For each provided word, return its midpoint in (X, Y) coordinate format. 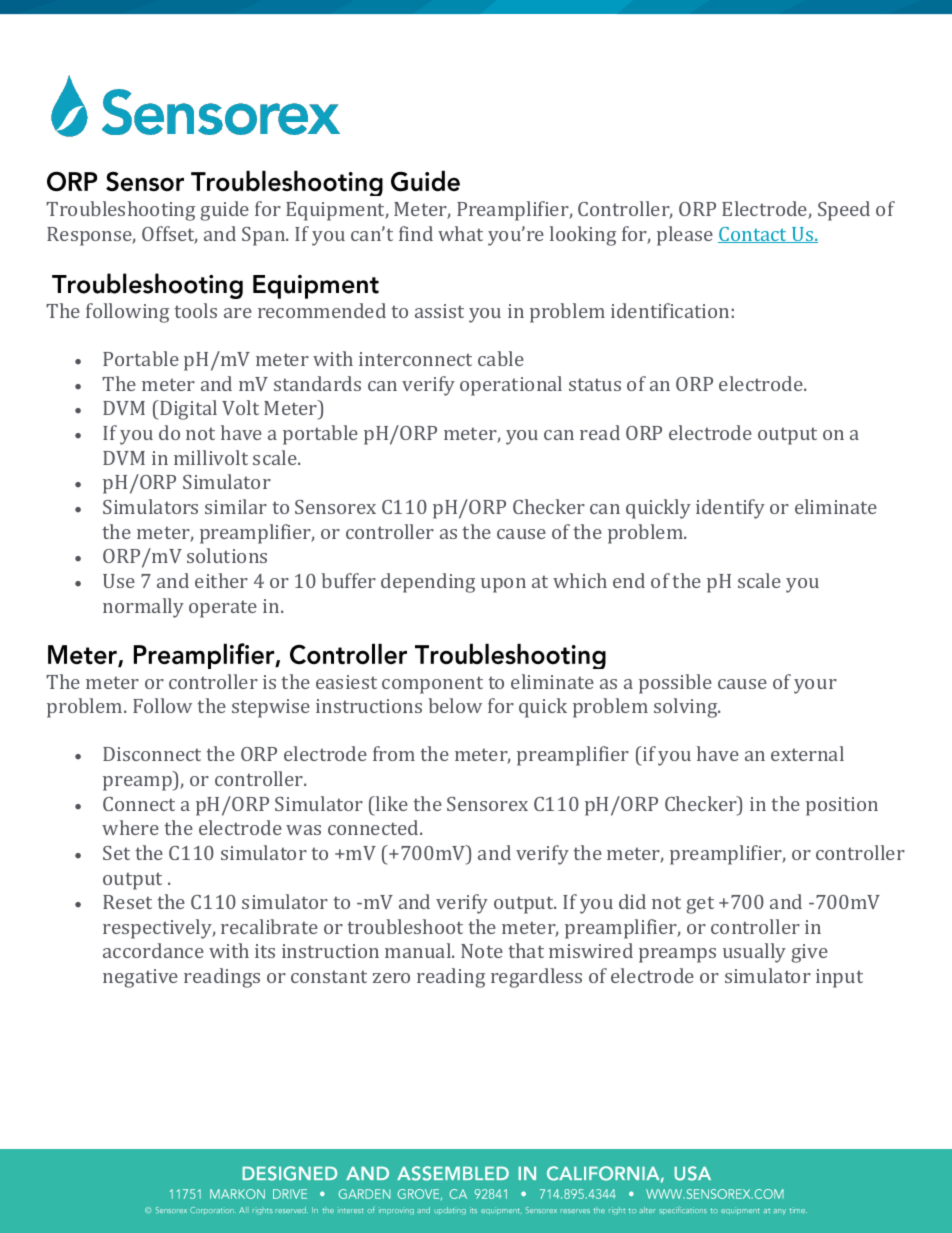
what (460, 233)
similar (236, 506)
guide (224, 211)
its (265, 951)
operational (511, 386)
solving (687, 708)
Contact (754, 235)
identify (730, 509)
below (455, 705)
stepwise (271, 708)
